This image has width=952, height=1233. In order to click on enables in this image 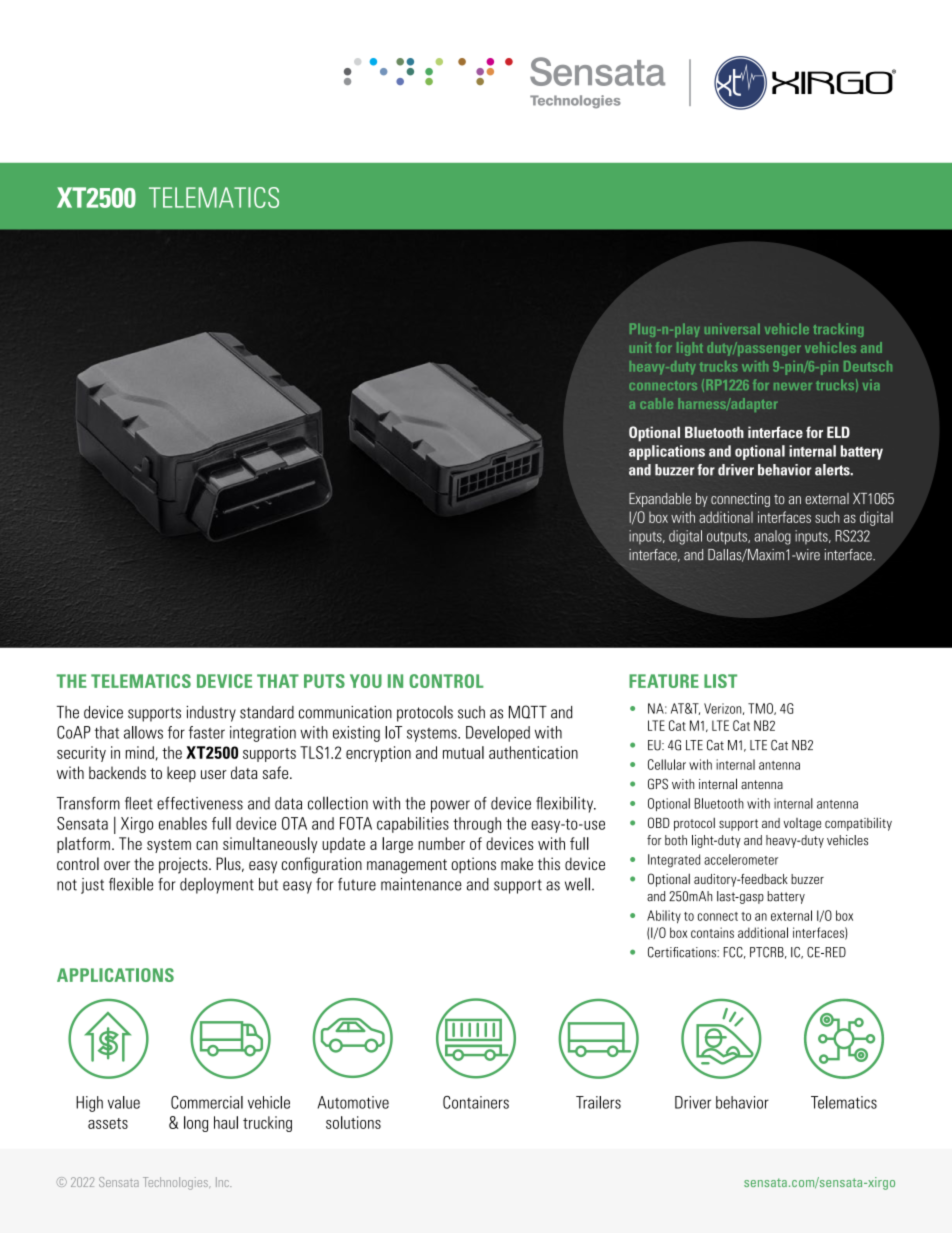, I will do `click(183, 823)`.
